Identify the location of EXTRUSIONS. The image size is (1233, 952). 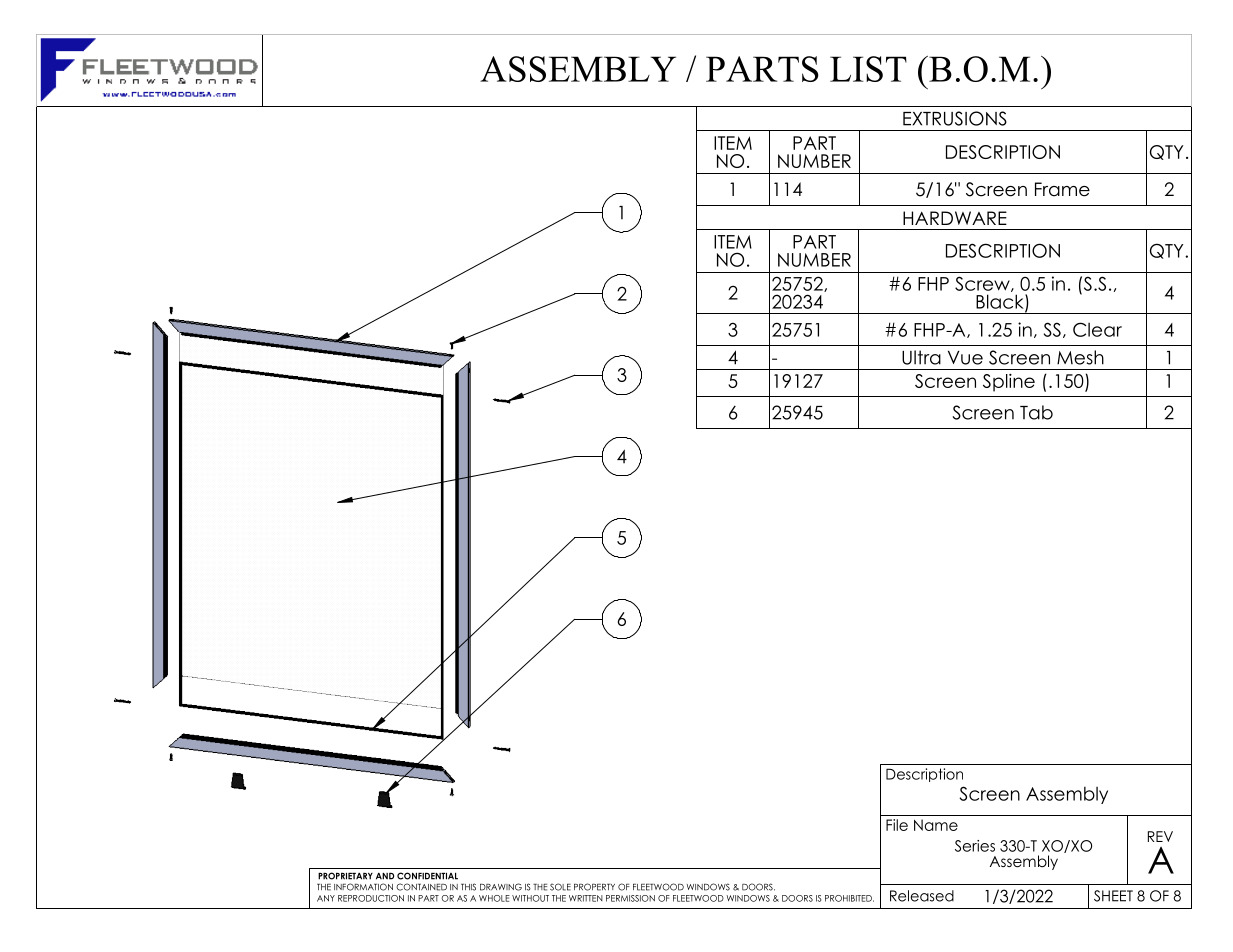
(955, 118).
